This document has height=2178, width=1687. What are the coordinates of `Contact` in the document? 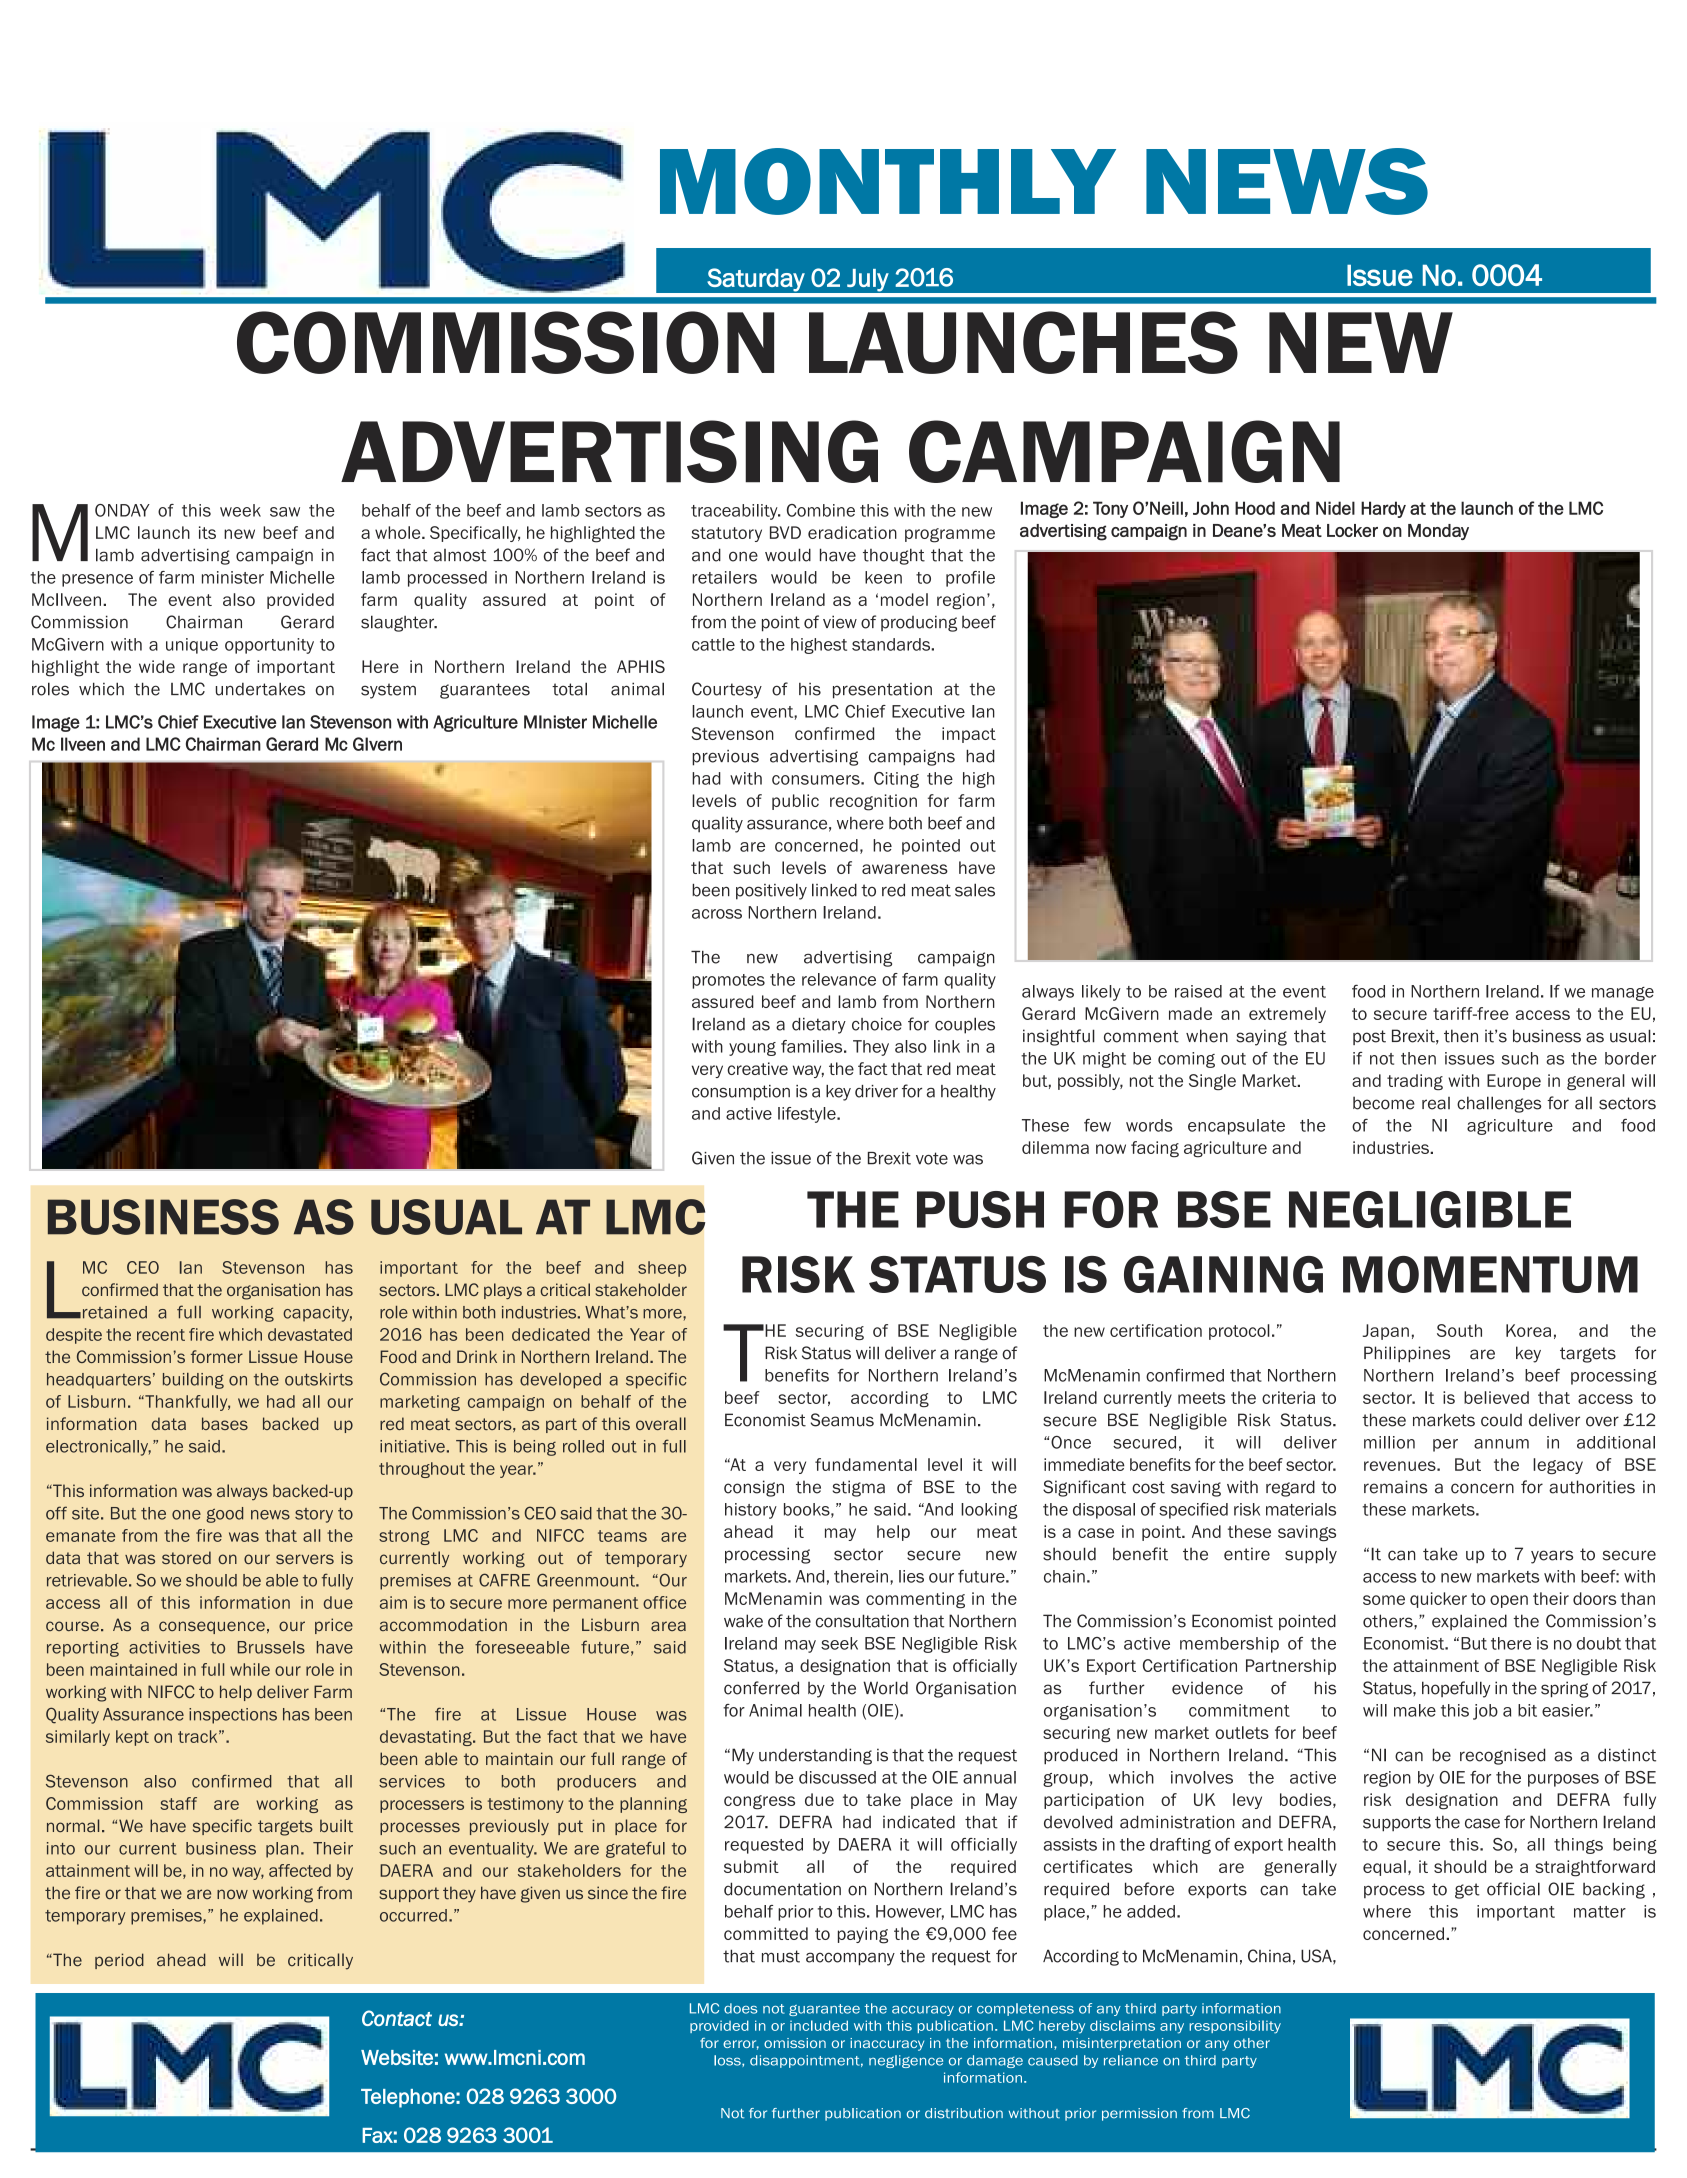 It's located at (397, 2018).
